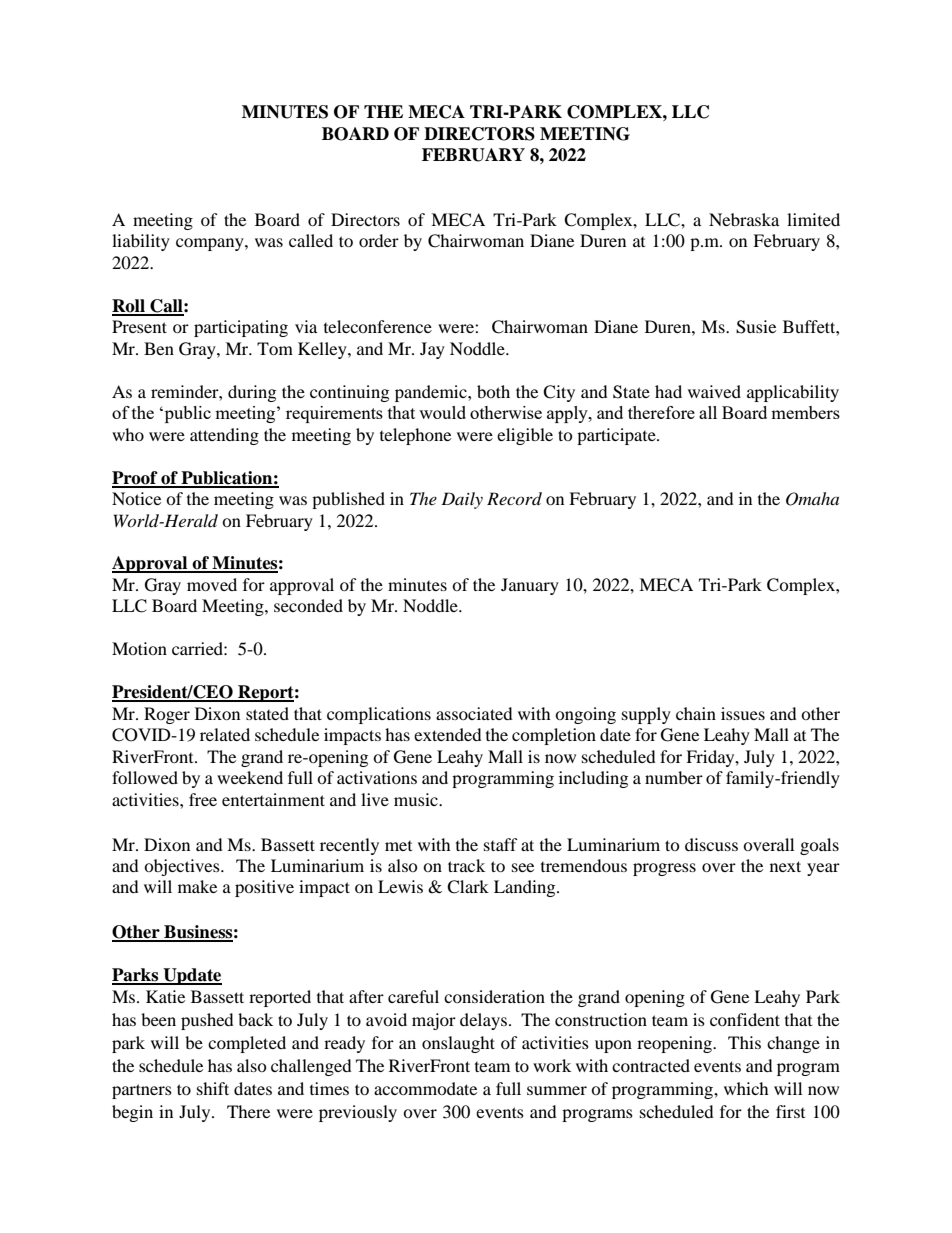 The height and width of the image is (1233, 952). I want to click on which, so click(746, 1088).
